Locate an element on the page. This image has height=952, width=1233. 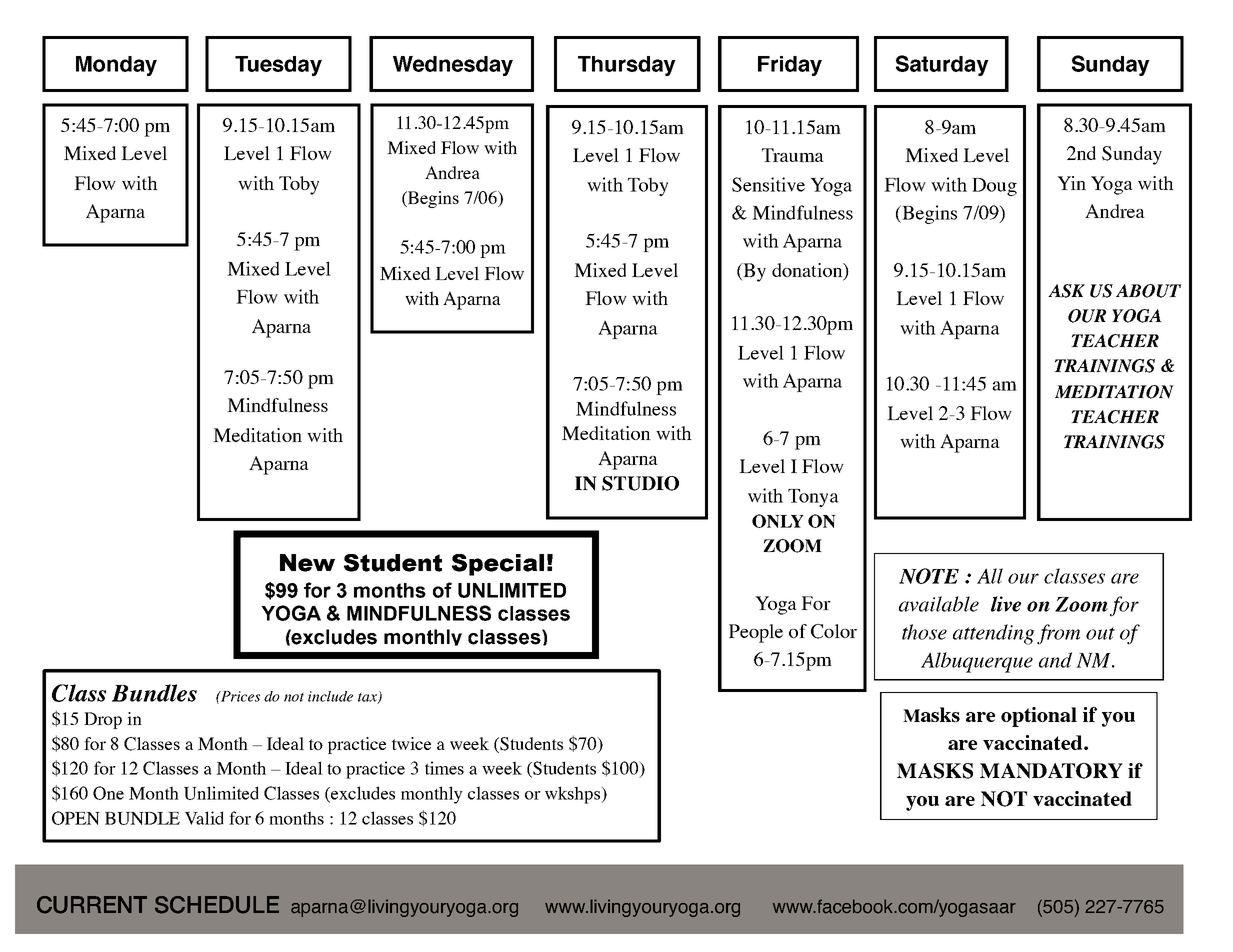
include is located at coordinates (330, 696).
